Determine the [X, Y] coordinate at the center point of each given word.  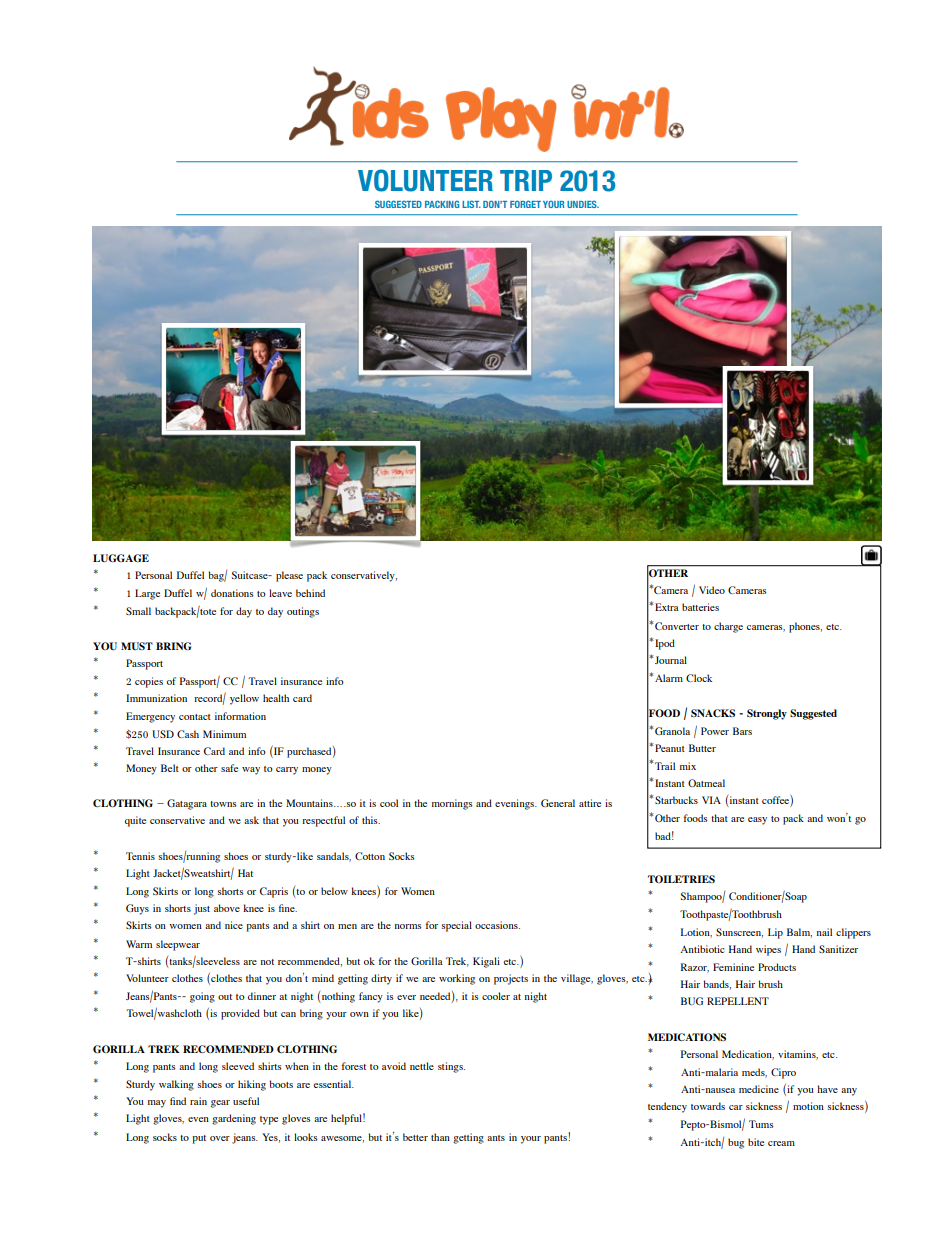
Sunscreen [739, 933]
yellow [244, 699]
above [227, 908]
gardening [234, 1119]
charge [728, 627]
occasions [497, 925]
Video [712, 590]
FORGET [525, 204]
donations [232, 593]
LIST [471, 204]
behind [310, 593]
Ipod [664, 644]
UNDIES [583, 204]
